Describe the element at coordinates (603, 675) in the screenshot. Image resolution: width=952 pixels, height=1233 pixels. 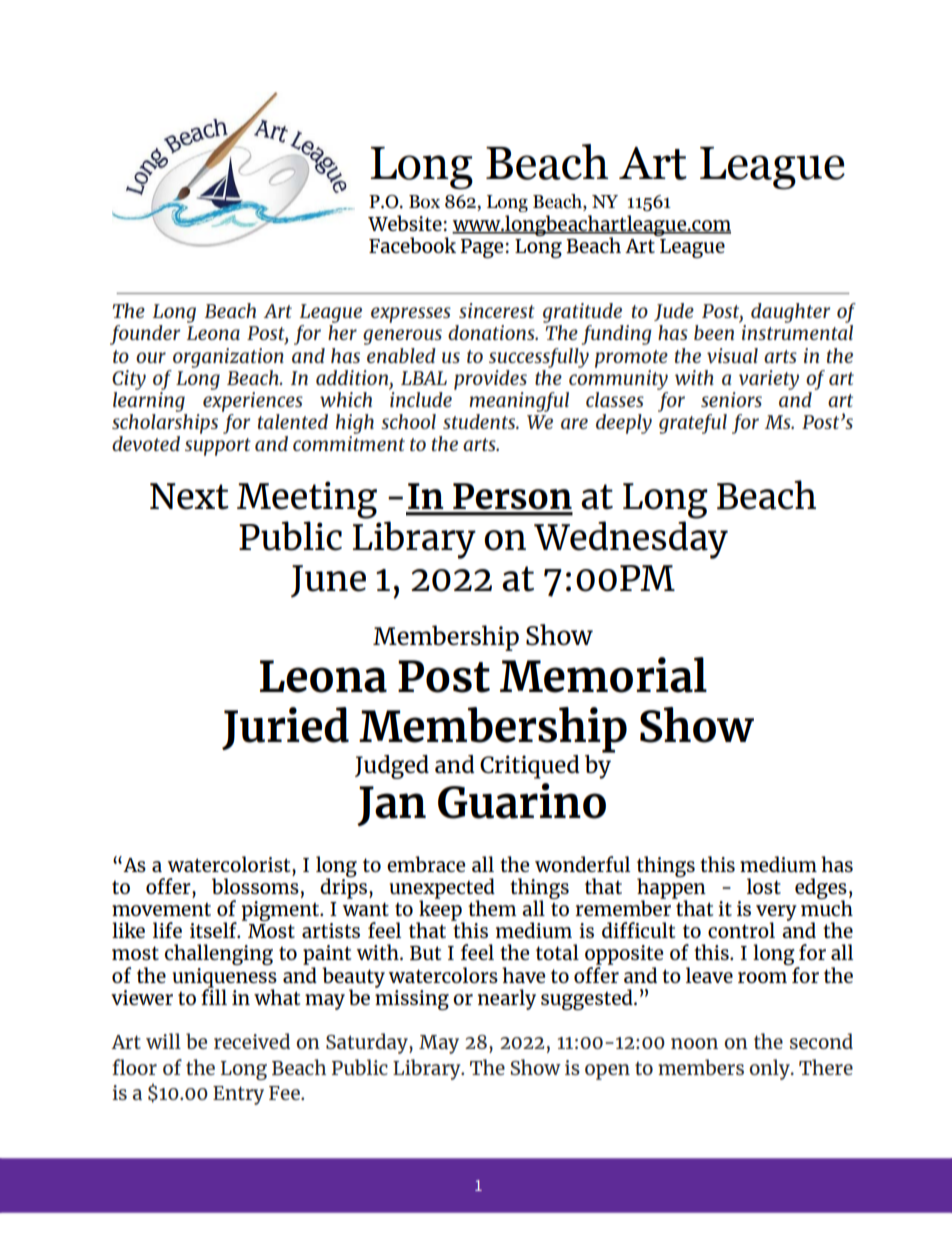
I see `Memorial` at that location.
